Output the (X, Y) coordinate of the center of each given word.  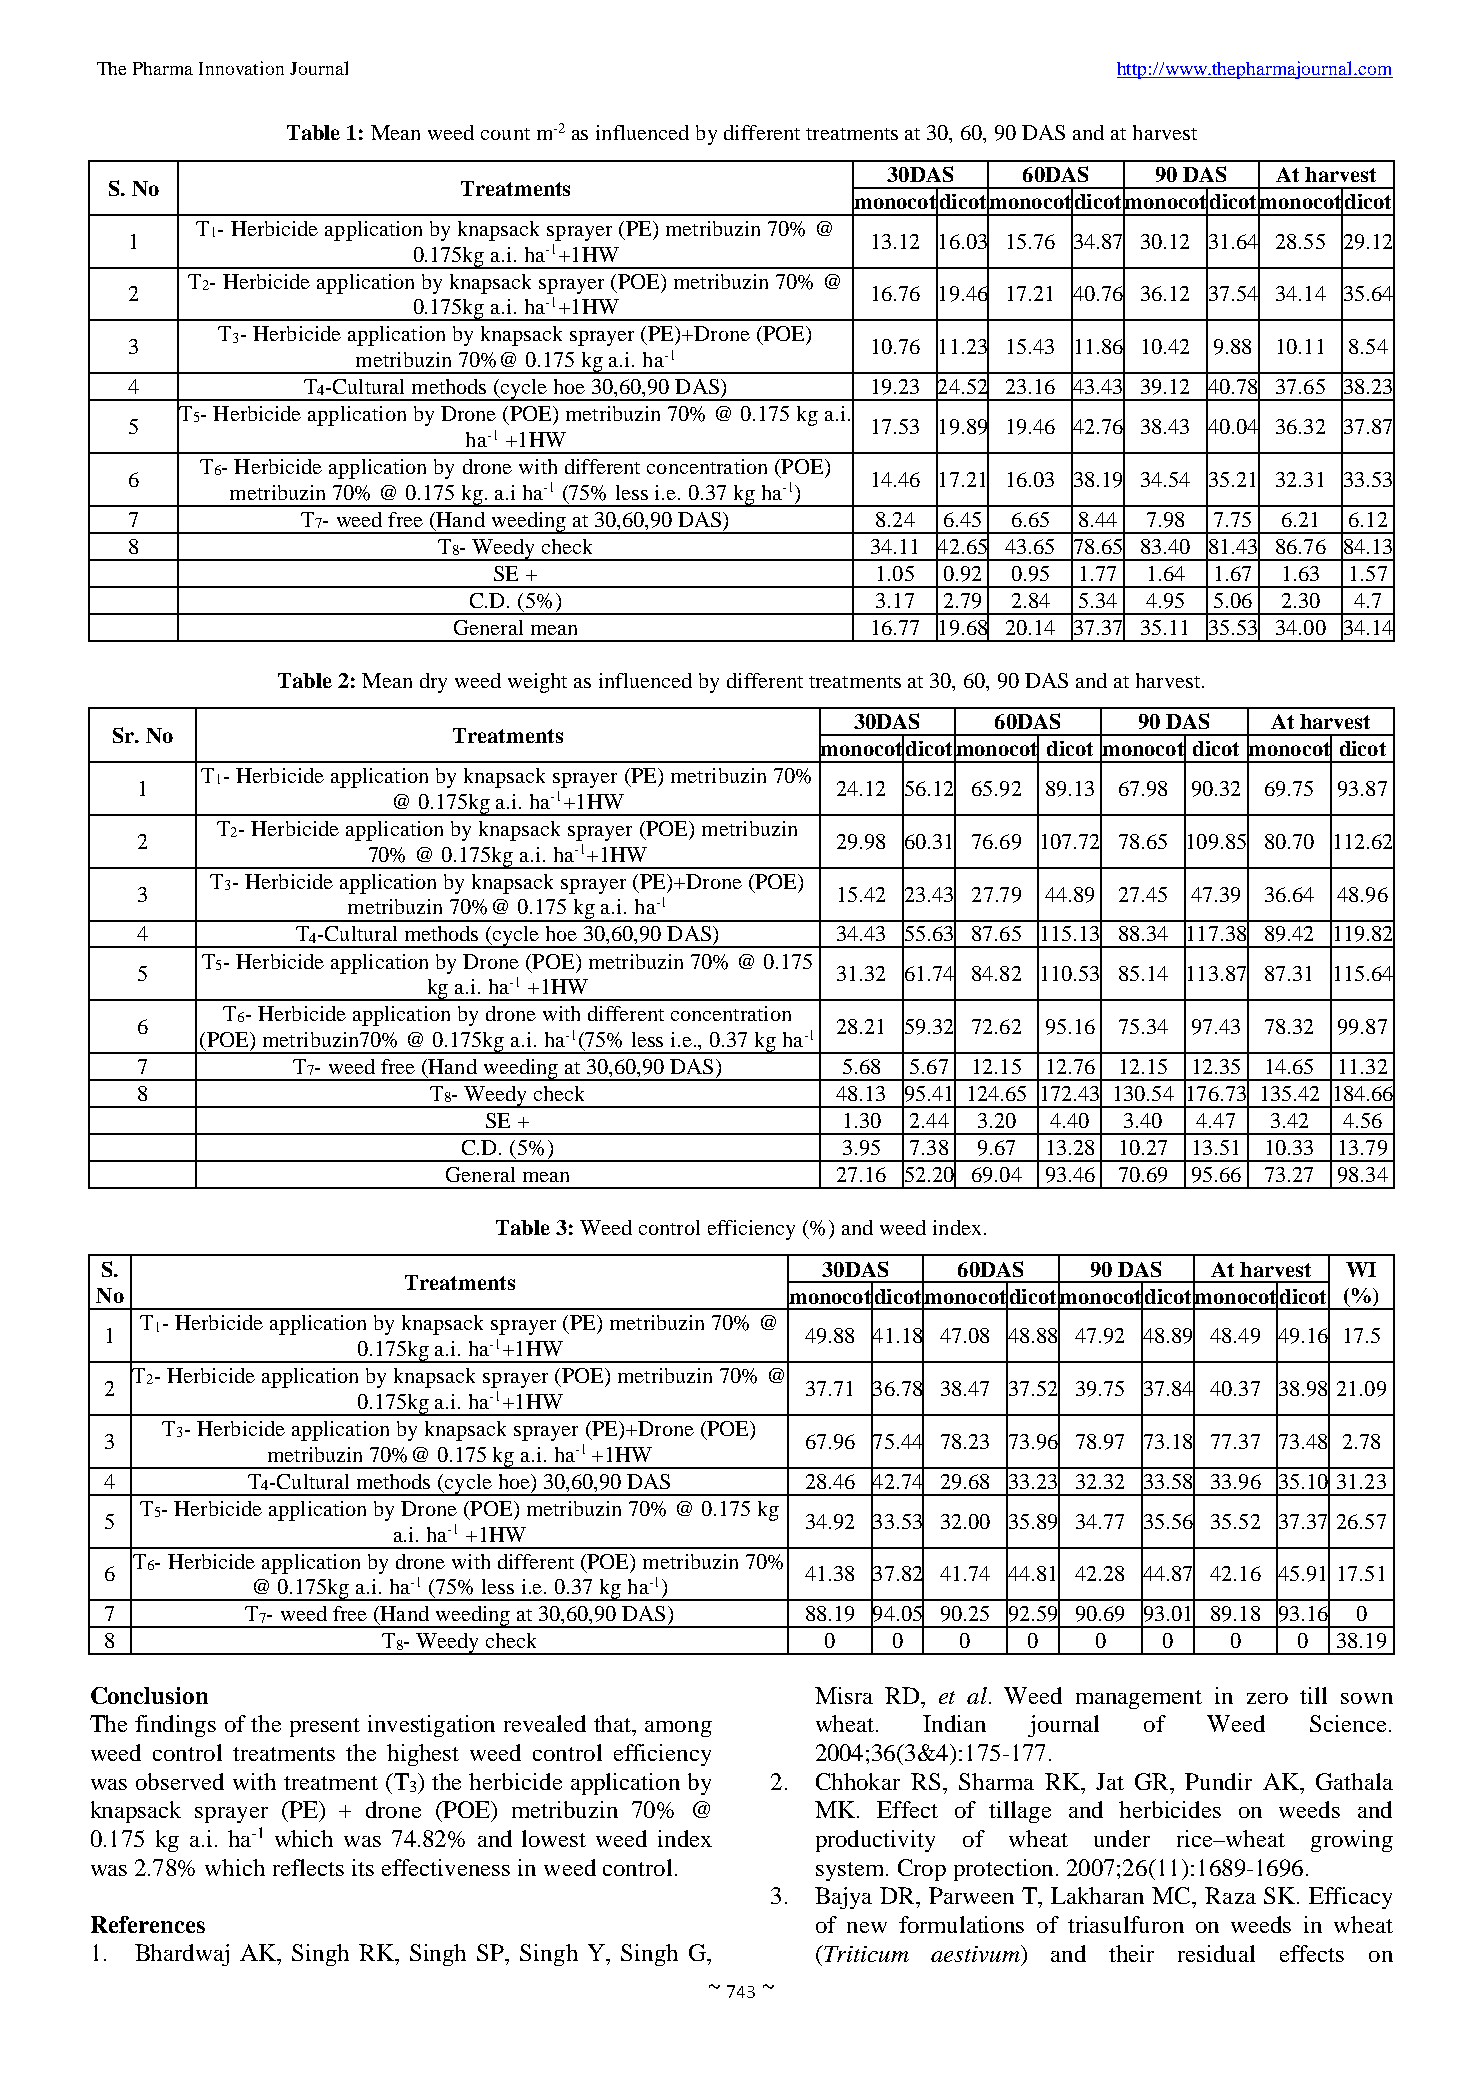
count (505, 134)
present (325, 1727)
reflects (308, 1867)
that (614, 1723)
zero (1267, 1698)
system (851, 1871)
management (1139, 1699)
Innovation (241, 68)
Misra (844, 1695)
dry (433, 683)
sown (1367, 1698)
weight (537, 683)
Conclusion (149, 1695)
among (678, 1729)
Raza (1230, 1895)
